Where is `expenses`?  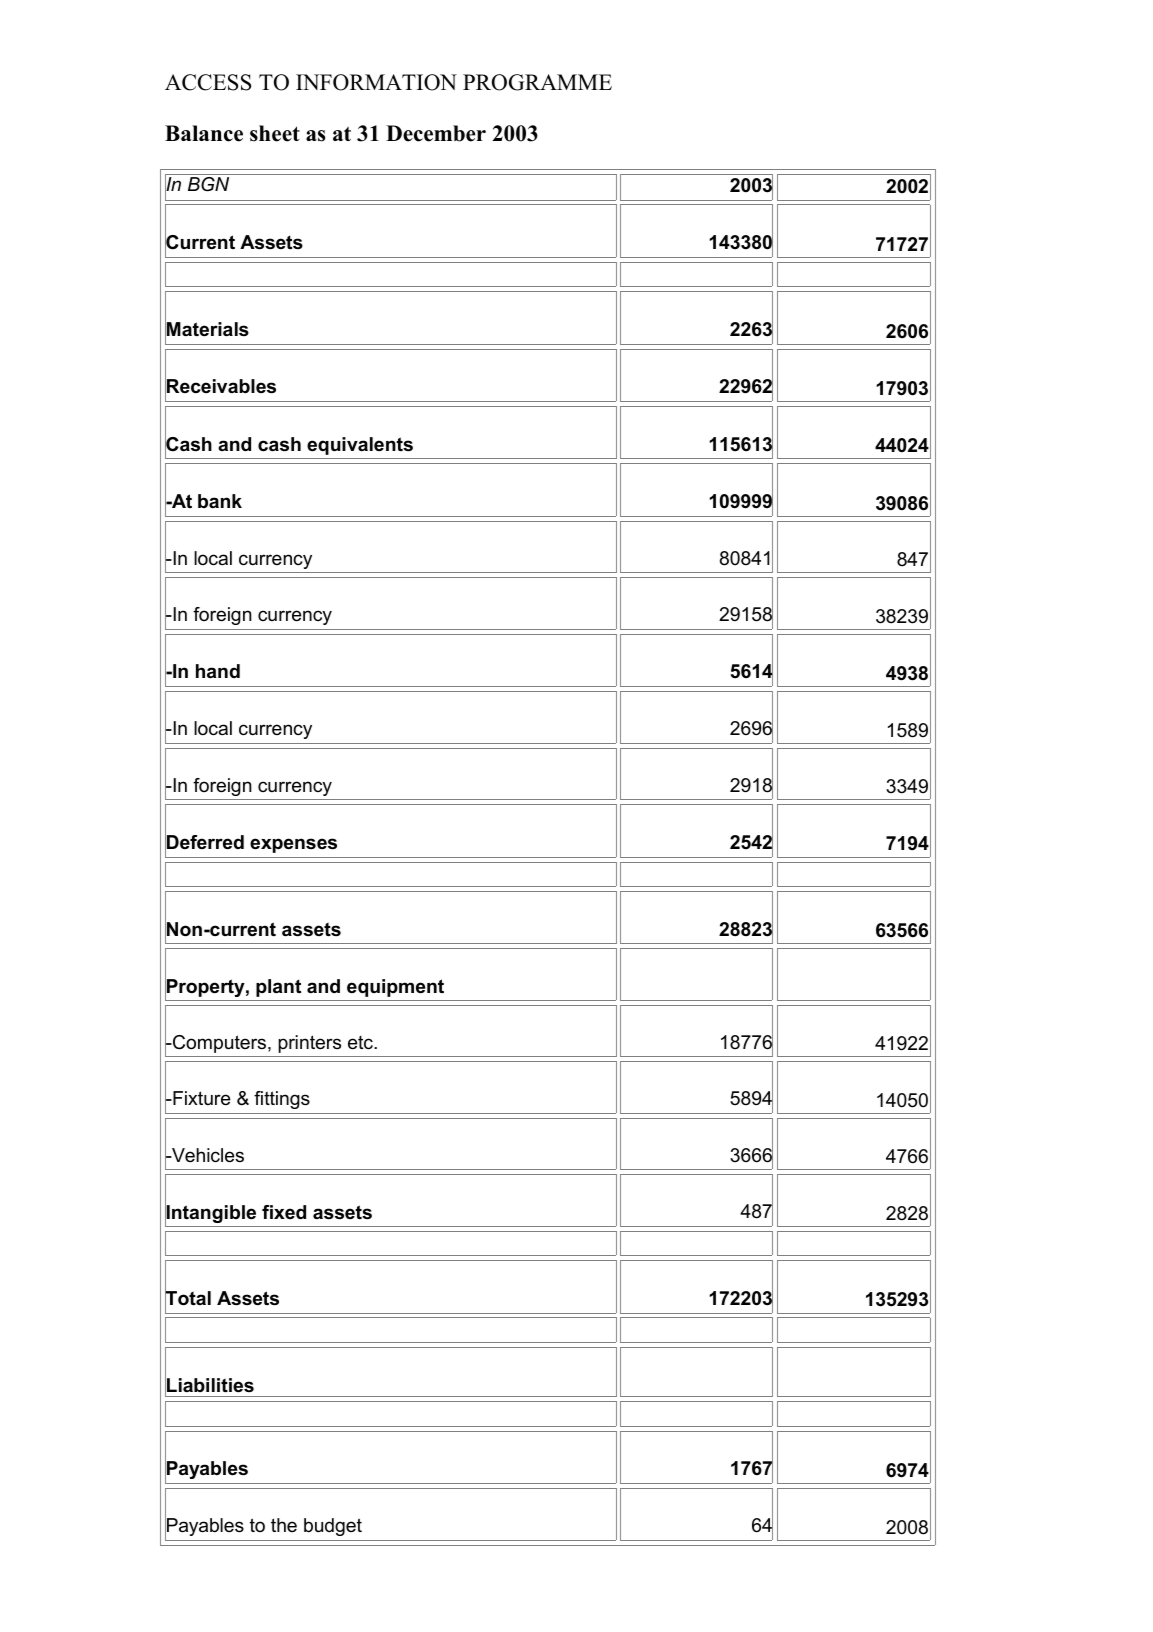
expenses is located at coordinates (293, 845).
